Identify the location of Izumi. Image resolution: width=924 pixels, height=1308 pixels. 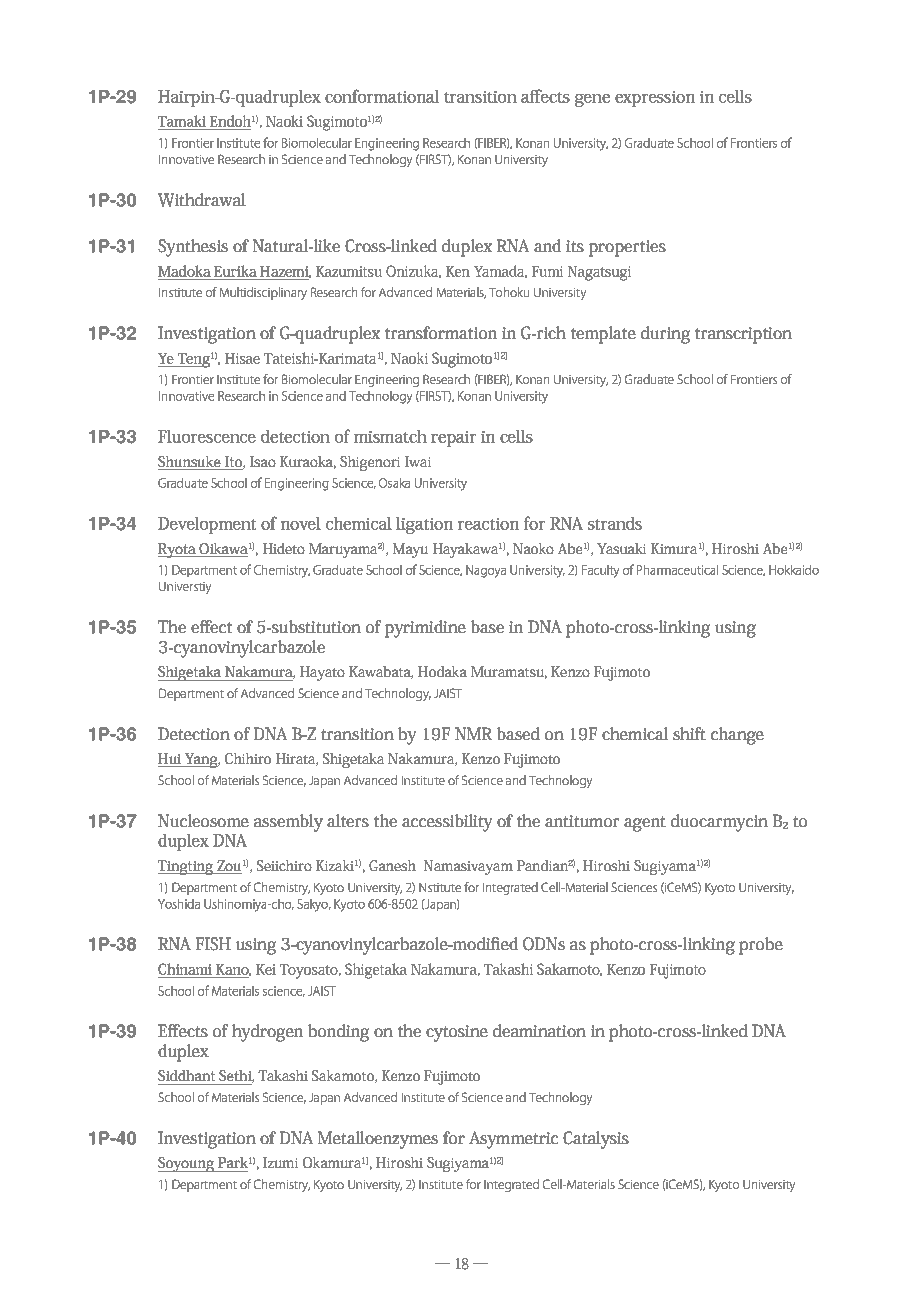
(280, 1162).
